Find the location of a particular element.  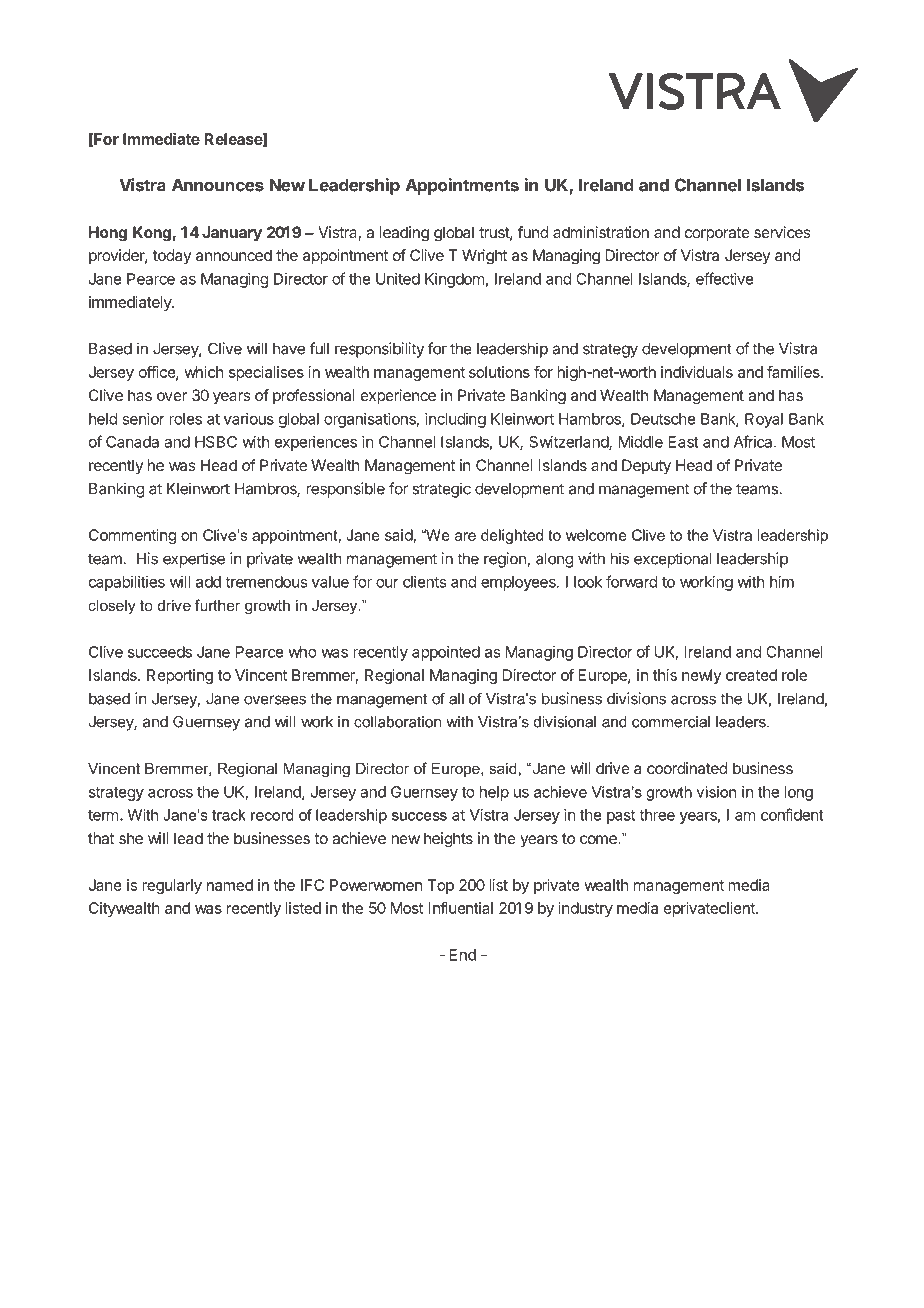

fund is located at coordinates (533, 232).
